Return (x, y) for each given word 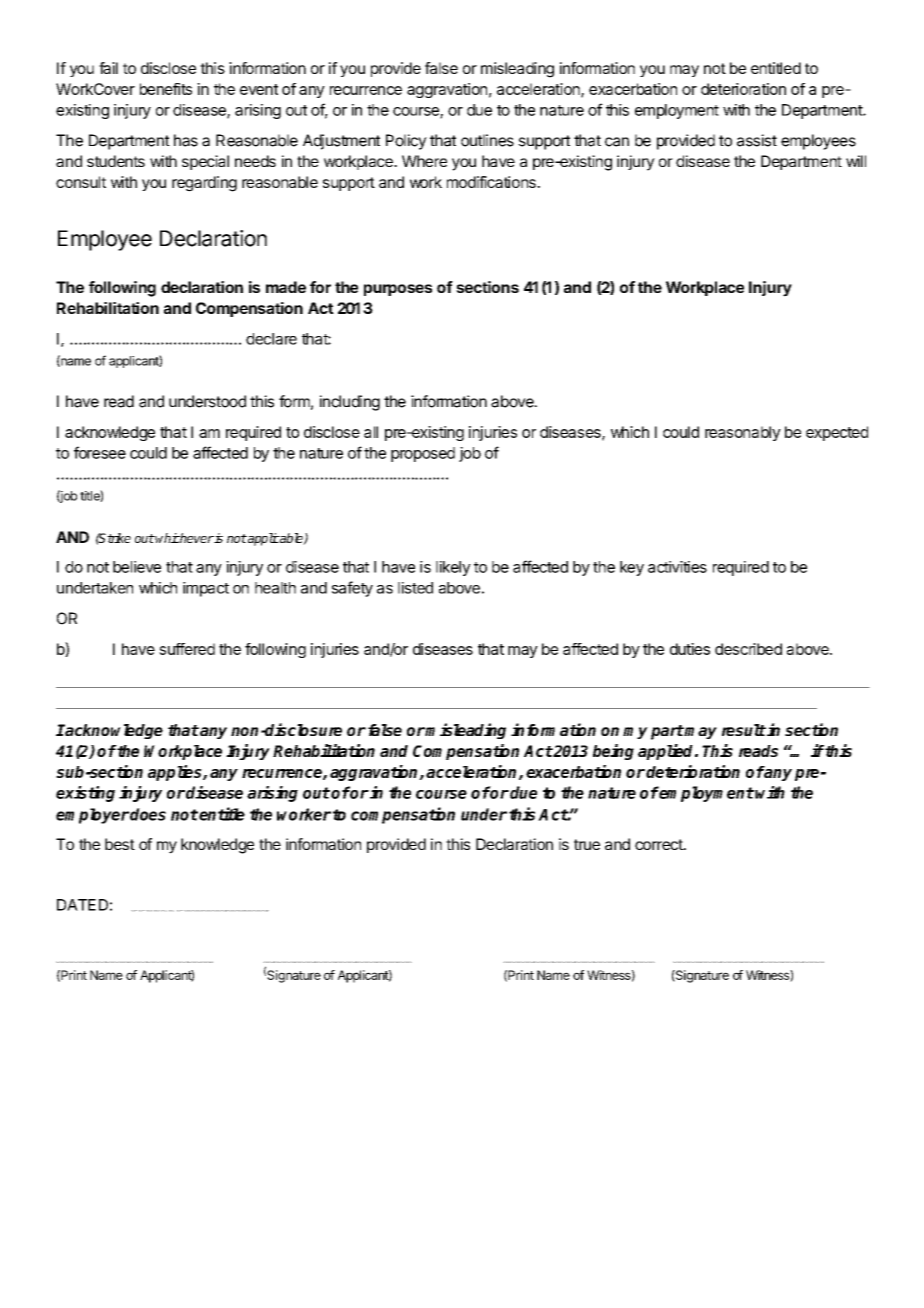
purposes (398, 290)
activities (677, 567)
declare (271, 339)
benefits (166, 89)
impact (206, 589)
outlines (487, 140)
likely (453, 568)
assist (757, 140)
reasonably (743, 433)
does (147, 814)
